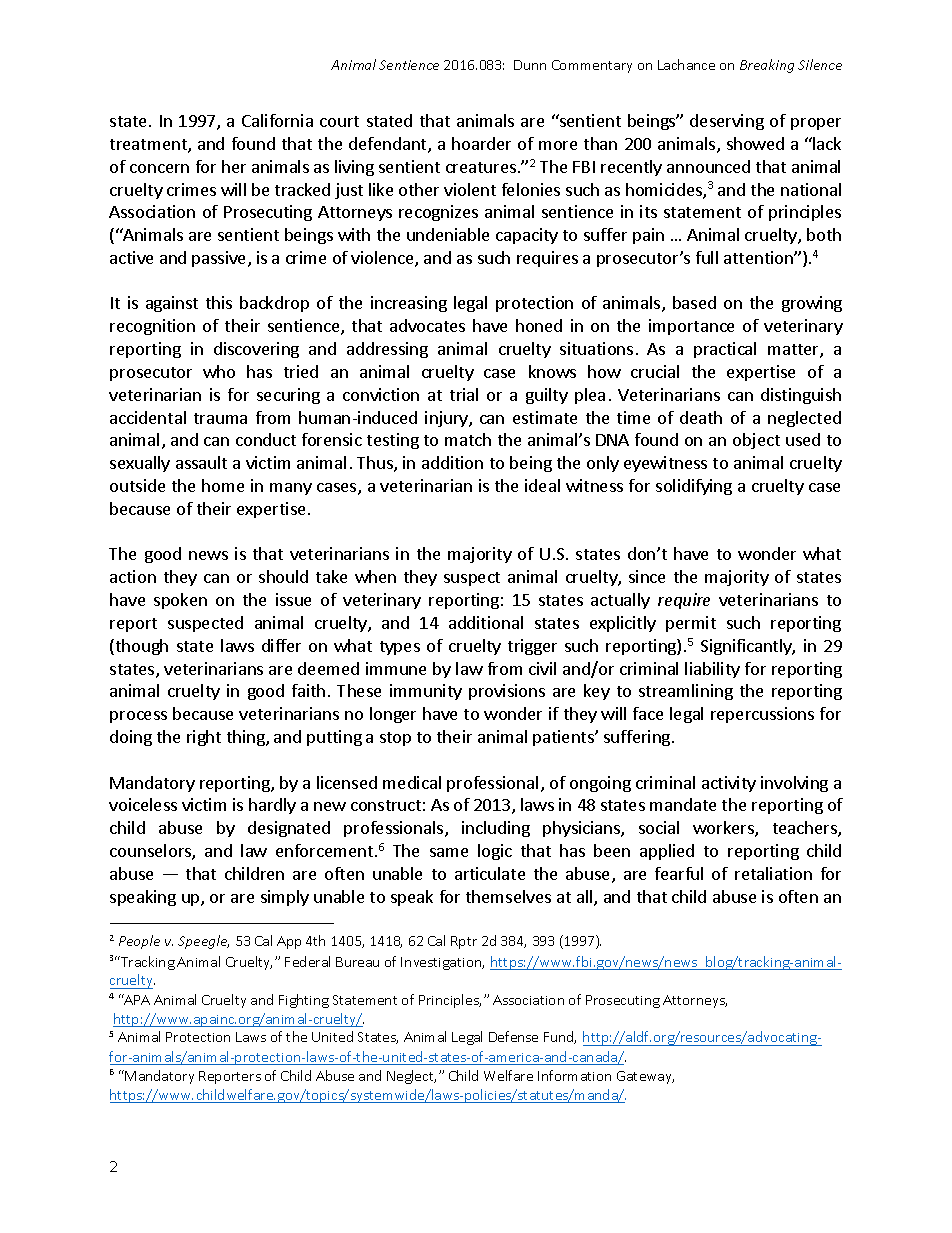  Describe the element at coordinates (691, 624) in the screenshot. I see `permit` at that location.
